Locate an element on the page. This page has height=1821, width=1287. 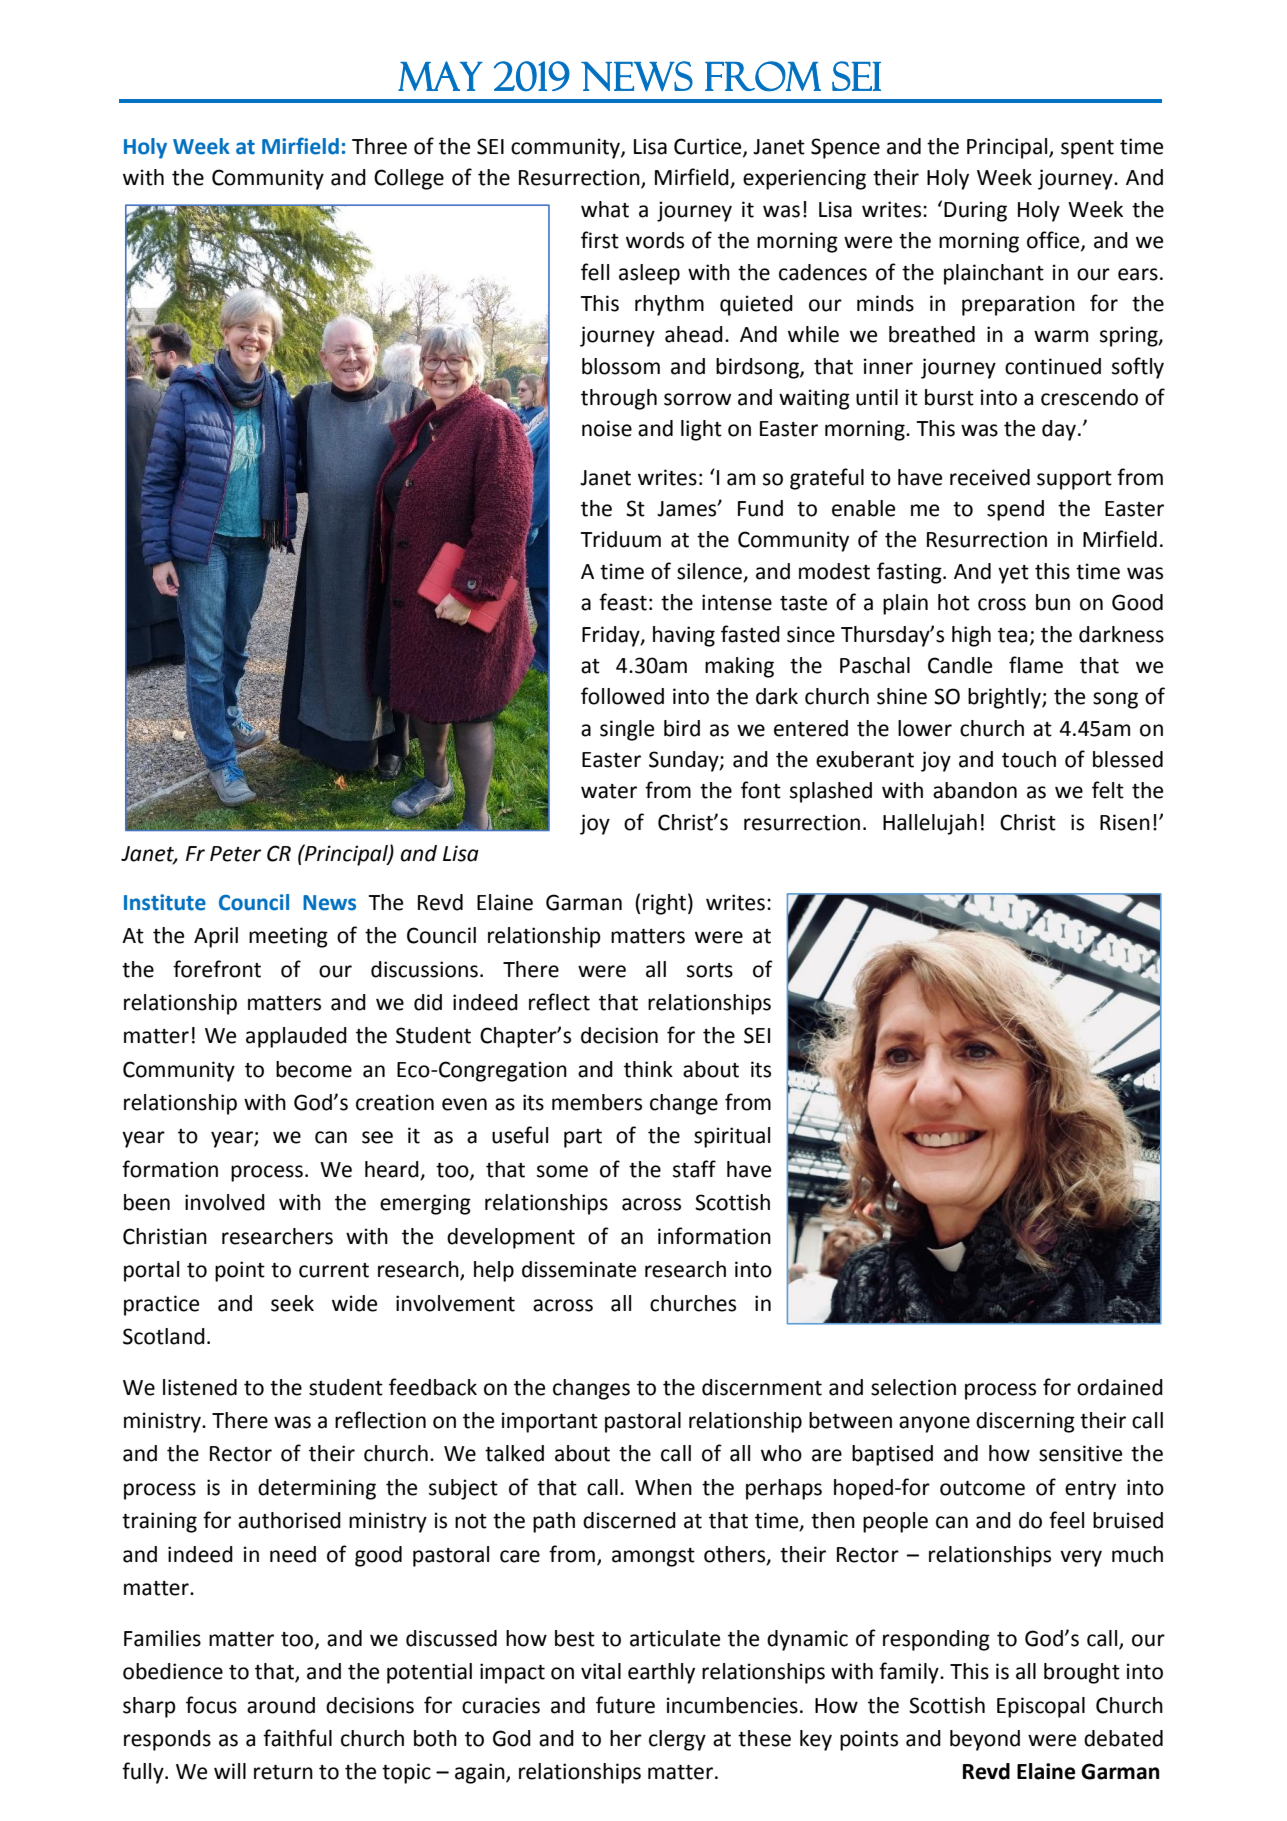
future is located at coordinates (625, 1705).
